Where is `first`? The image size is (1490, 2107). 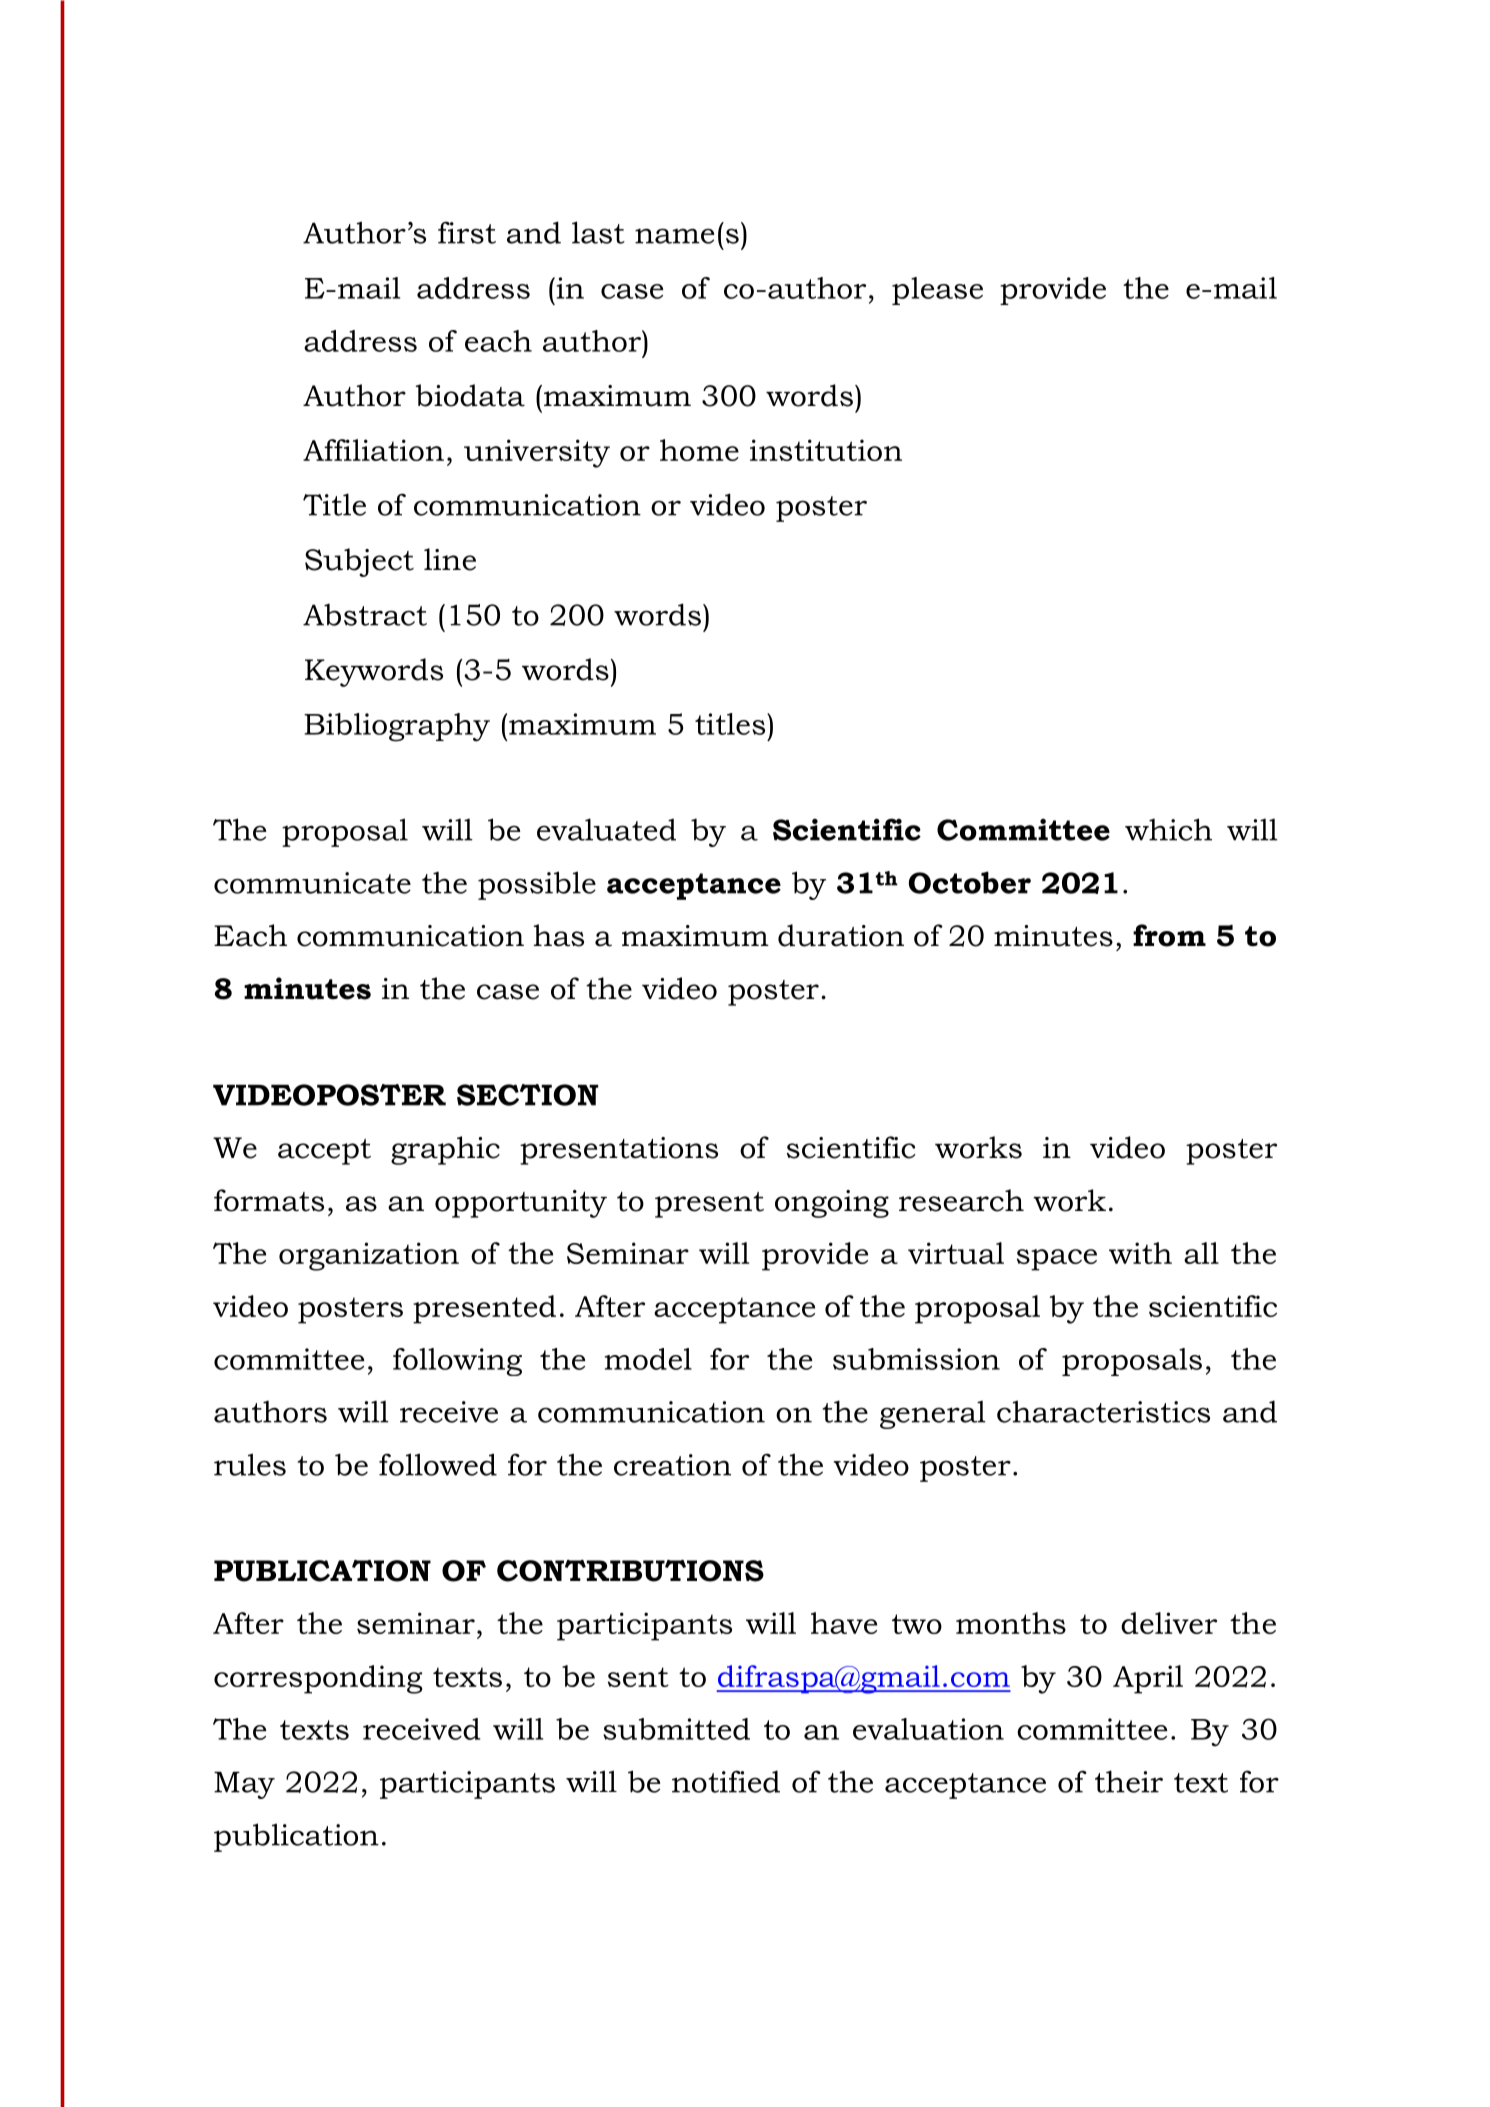 first is located at coordinates (467, 232).
